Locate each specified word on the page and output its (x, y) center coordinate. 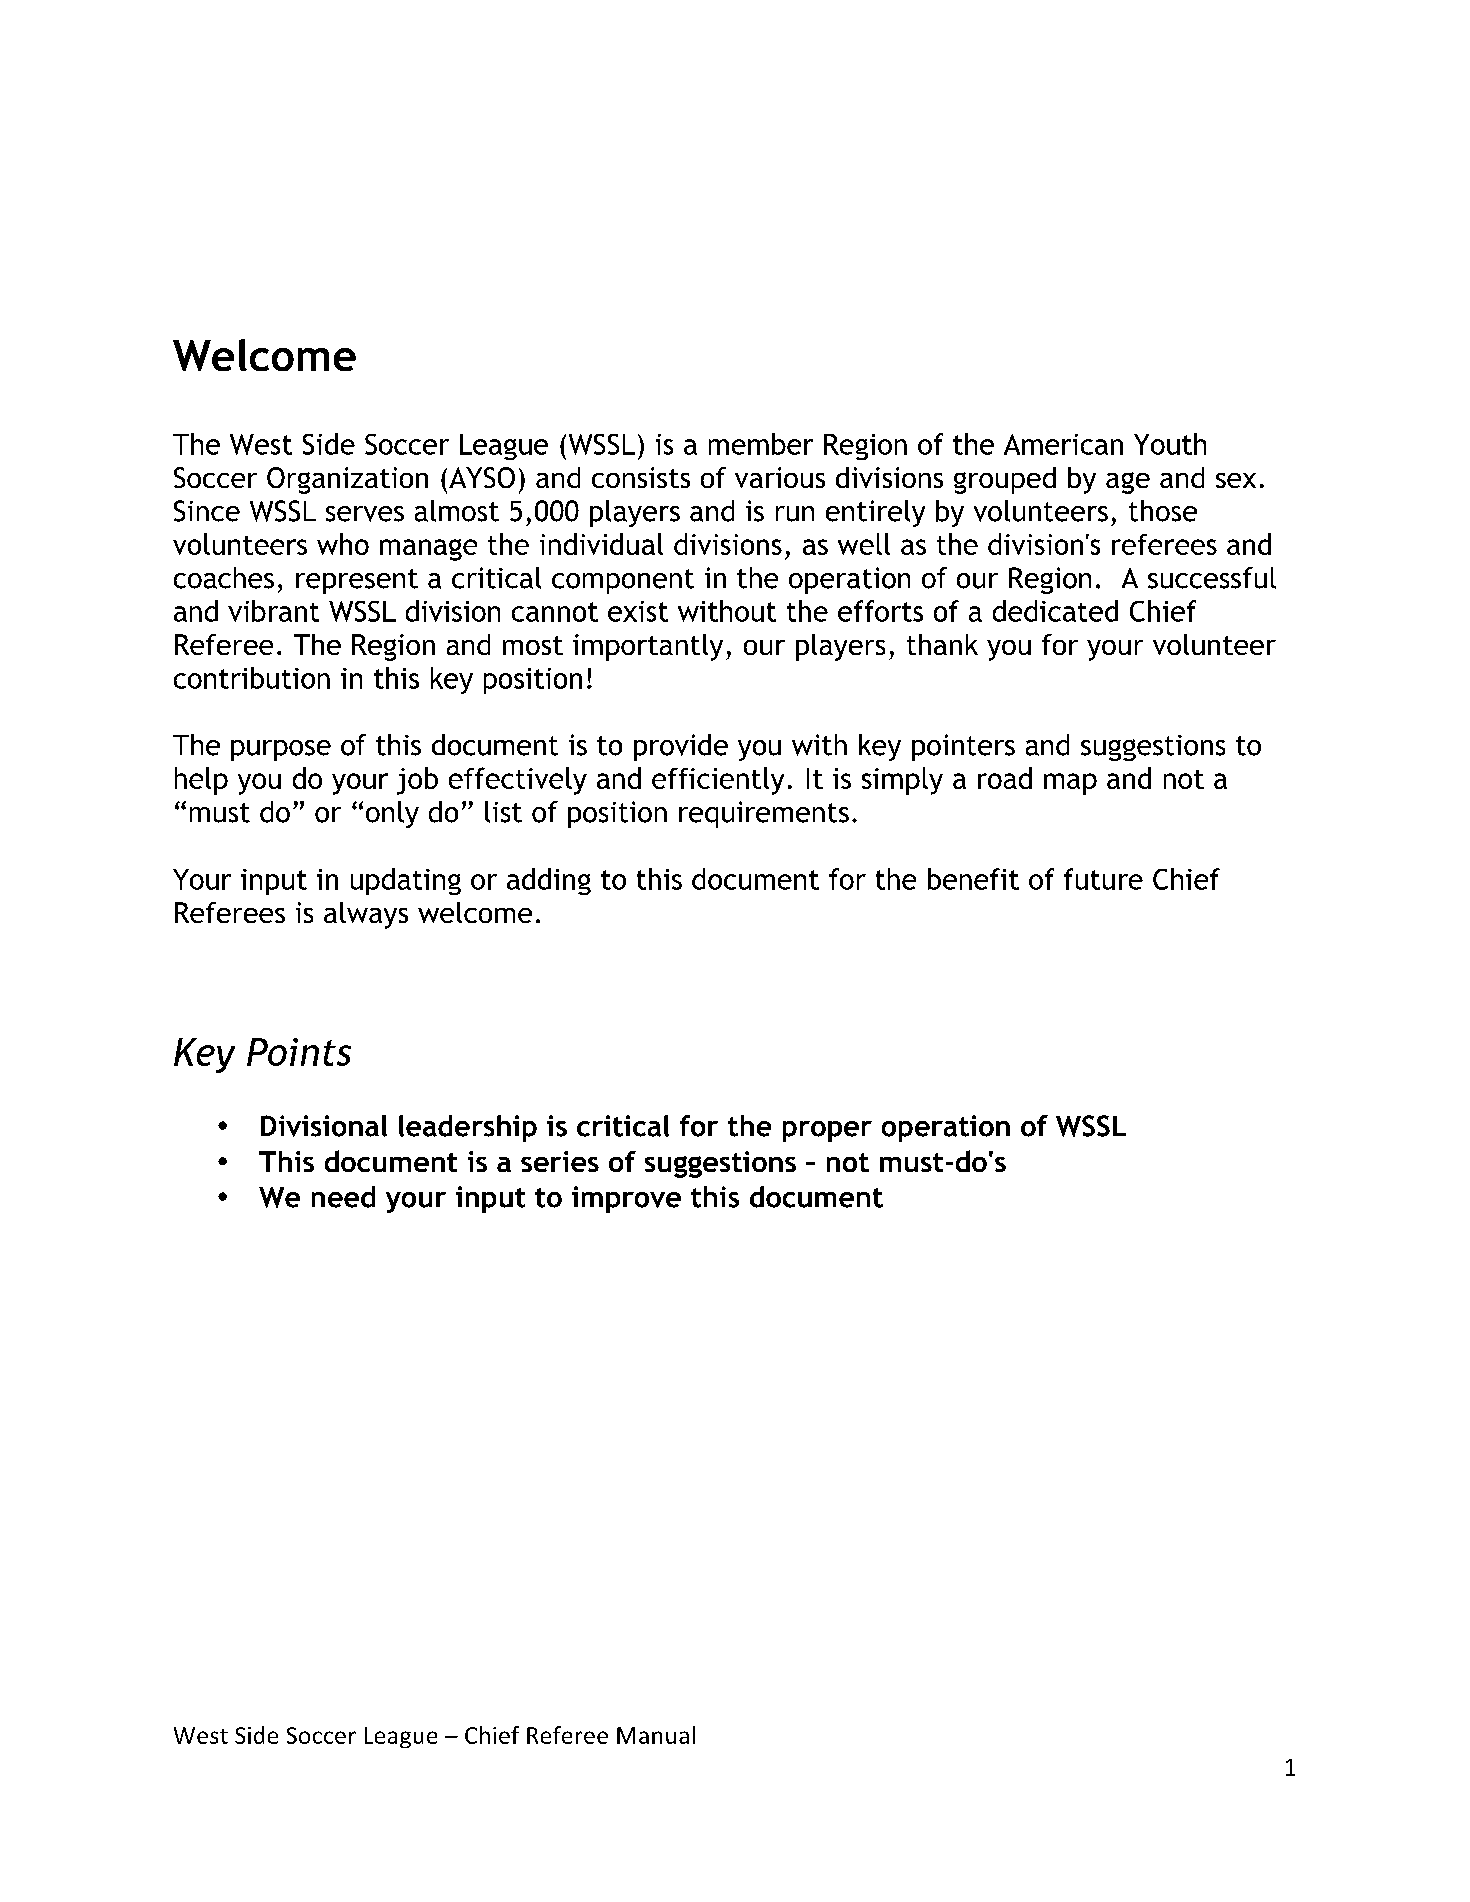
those (1163, 511)
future (1103, 879)
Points (299, 1052)
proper (827, 1131)
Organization (347, 480)
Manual (656, 1735)
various (780, 477)
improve (626, 1199)
